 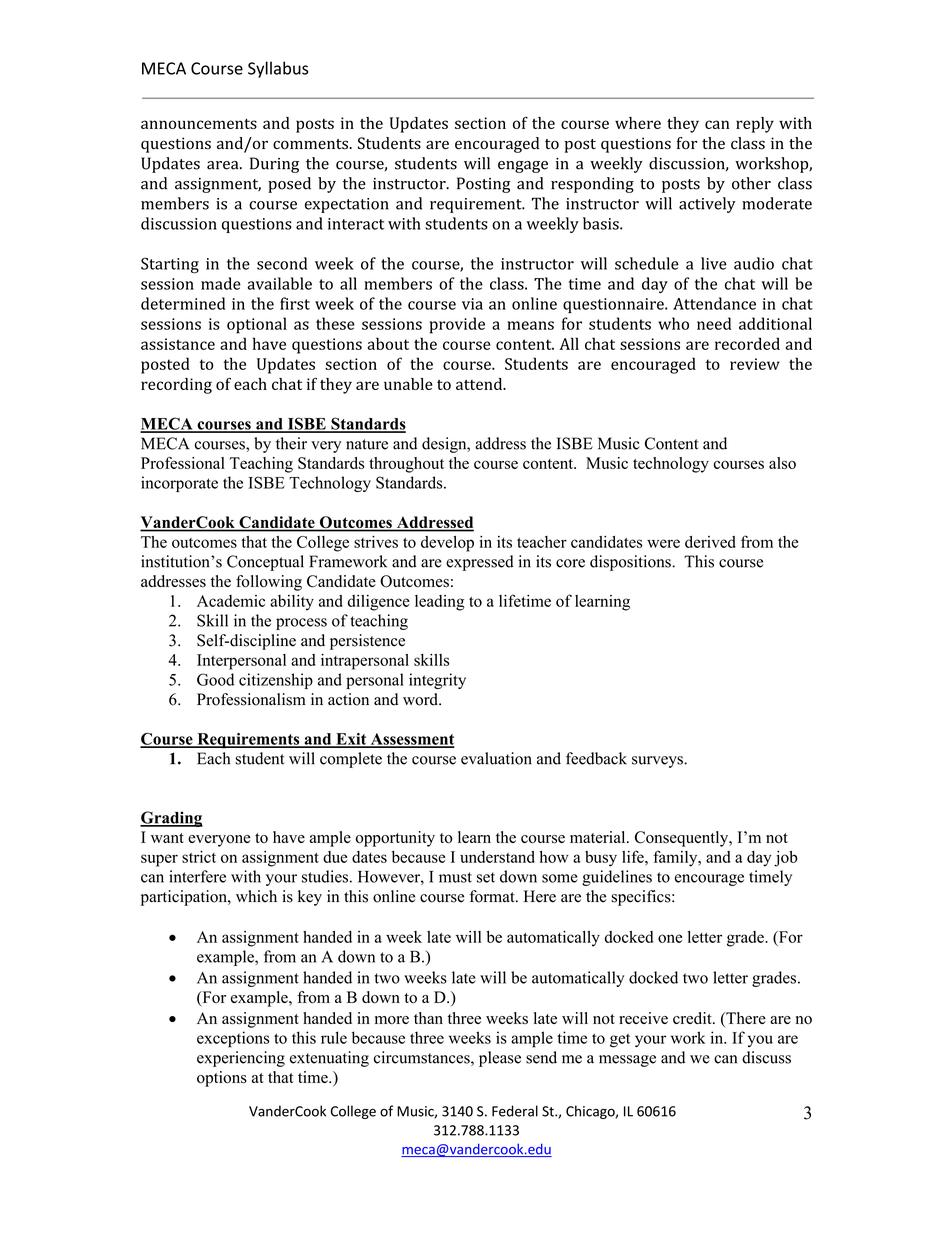 I want to click on announcements, so click(x=199, y=124).
